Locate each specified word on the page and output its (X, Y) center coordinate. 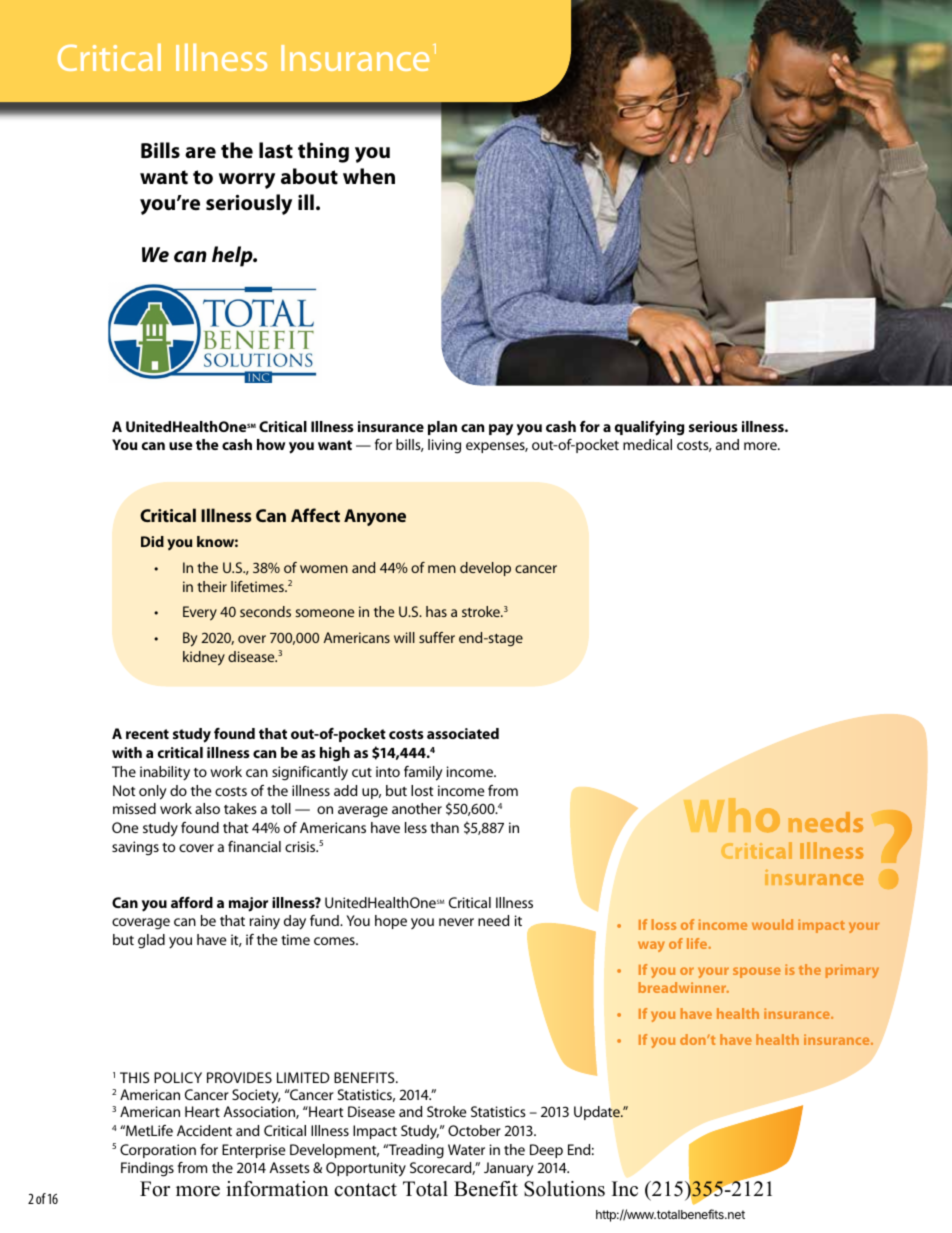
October (474, 1130)
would (772, 924)
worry (247, 181)
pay (501, 429)
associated (463, 733)
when (369, 176)
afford (192, 902)
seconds (265, 611)
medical (647, 444)
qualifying (649, 428)
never (456, 922)
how (271, 444)
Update (598, 1113)
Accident (204, 1130)
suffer (437, 637)
